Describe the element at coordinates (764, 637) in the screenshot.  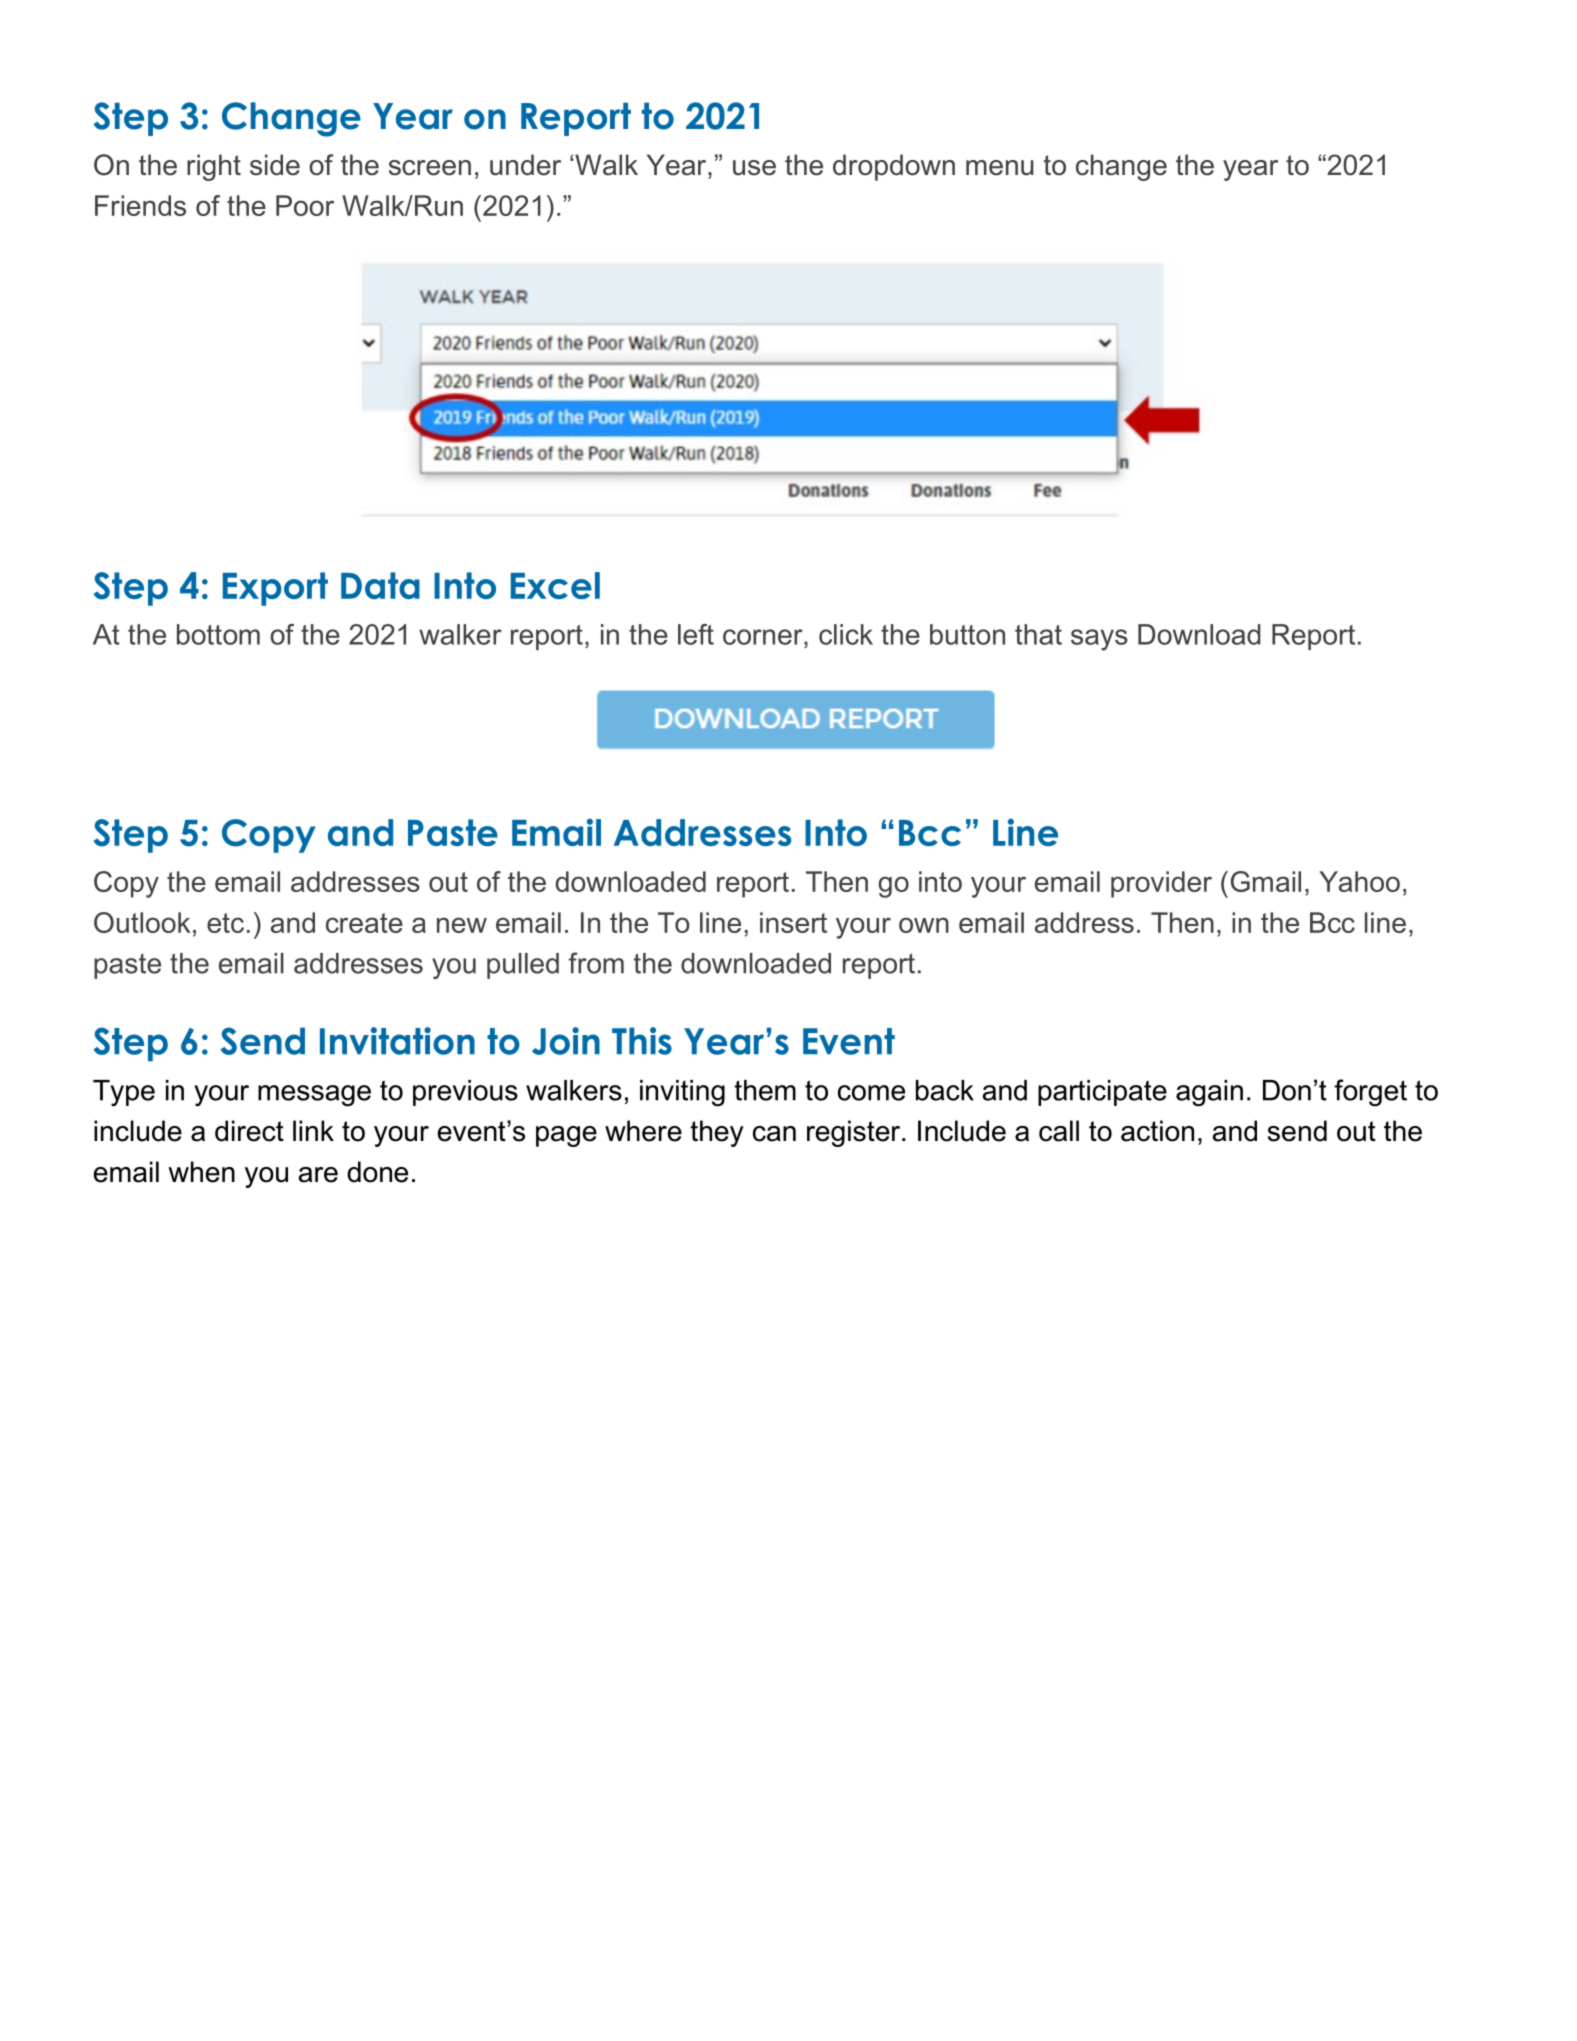
I see `corner` at that location.
